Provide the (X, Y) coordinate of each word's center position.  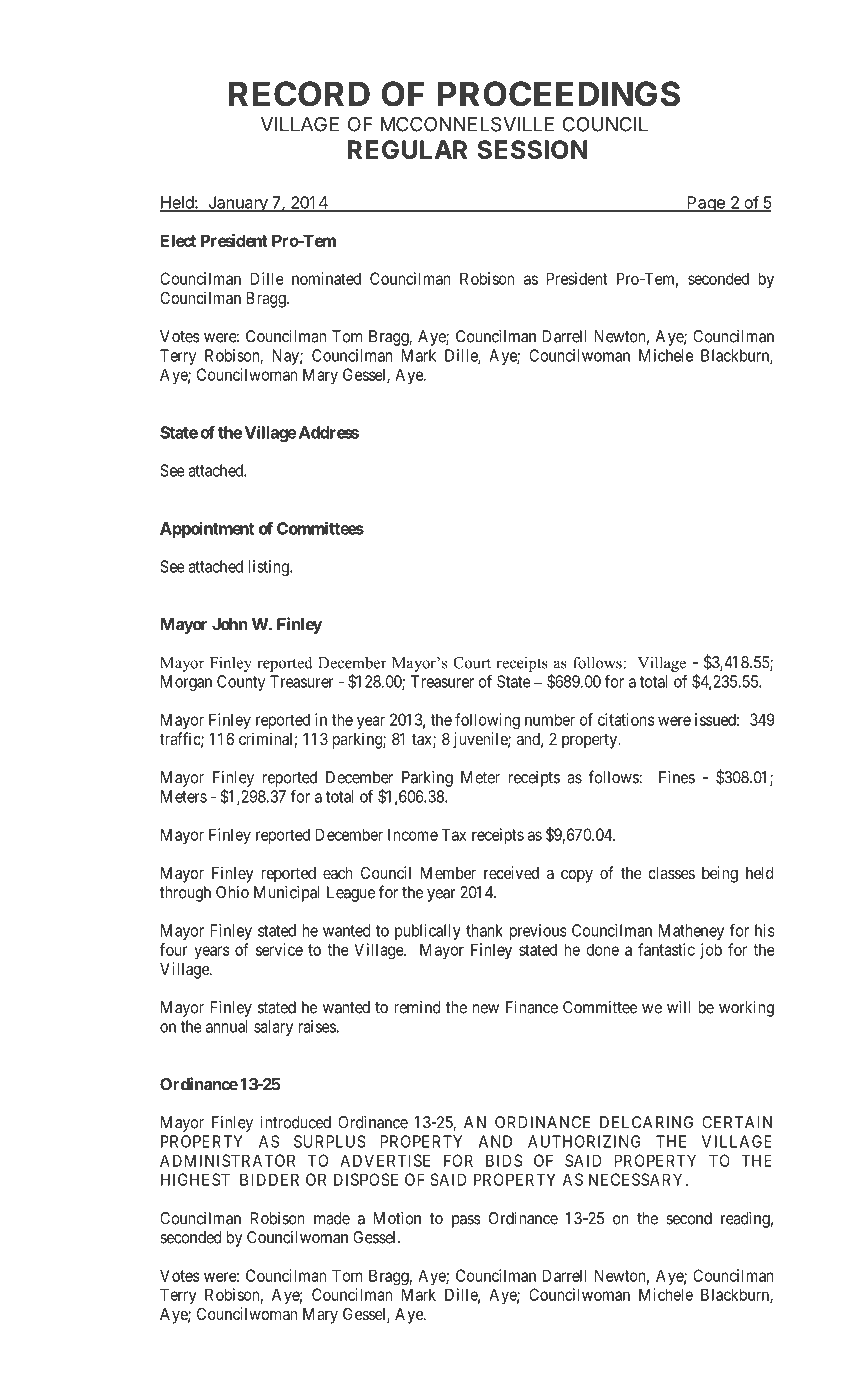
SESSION (532, 149)
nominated (326, 278)
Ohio (232, 892)
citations (626, 719)
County (241, 683)
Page (706, 204)
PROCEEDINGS (559, 94)
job (711, 951)
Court (472, 663)
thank (484, 930)
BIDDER (269, 1179)
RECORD (299, 94)
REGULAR (407, 149)
